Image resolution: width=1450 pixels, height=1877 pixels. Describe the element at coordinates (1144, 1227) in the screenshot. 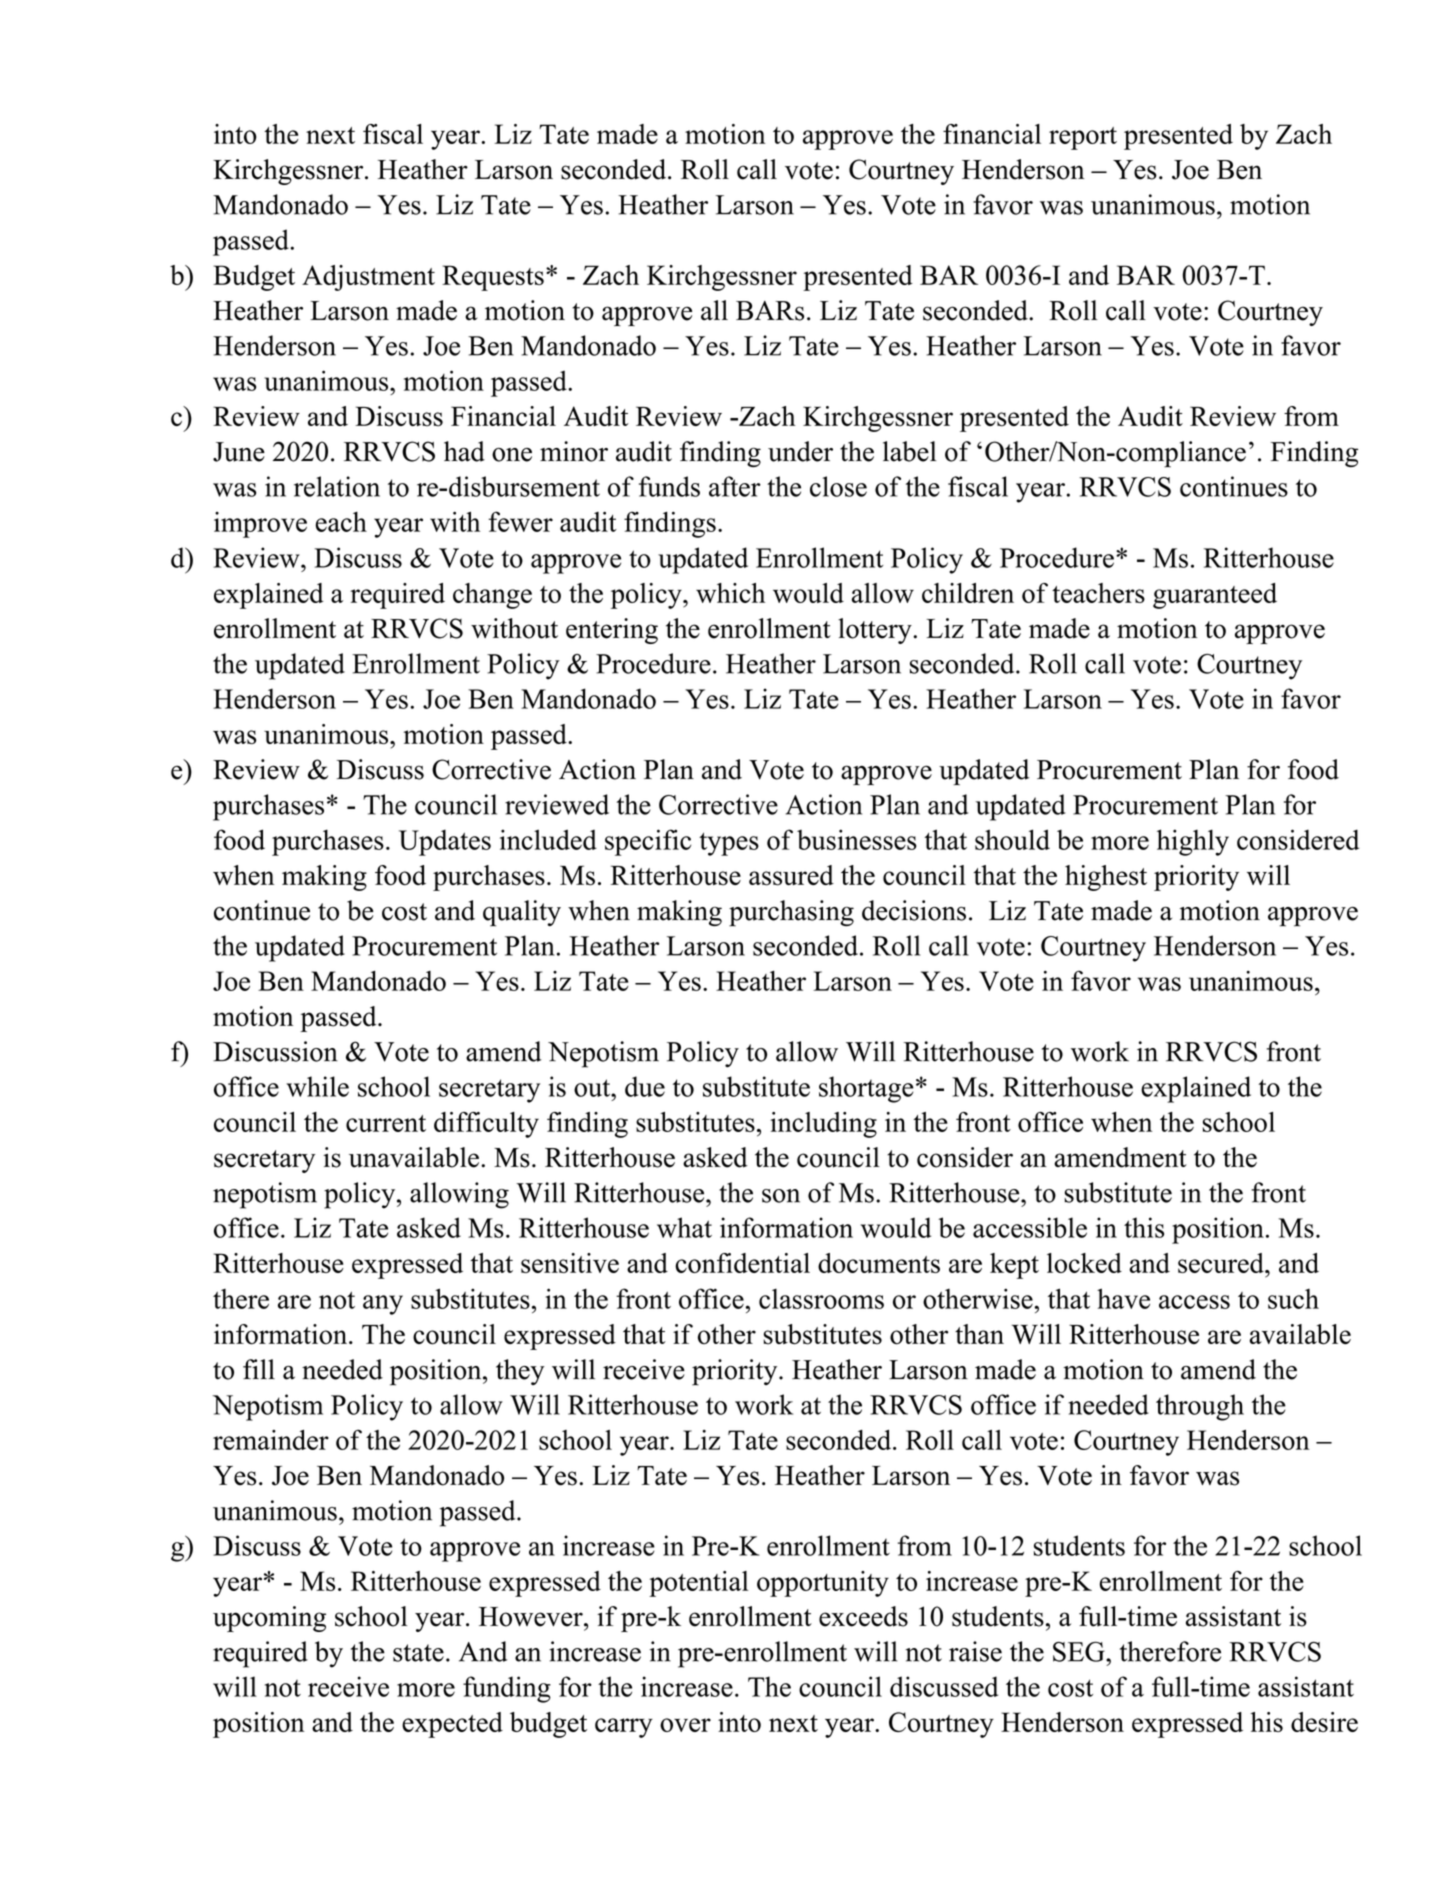

I see `this` at that location.
